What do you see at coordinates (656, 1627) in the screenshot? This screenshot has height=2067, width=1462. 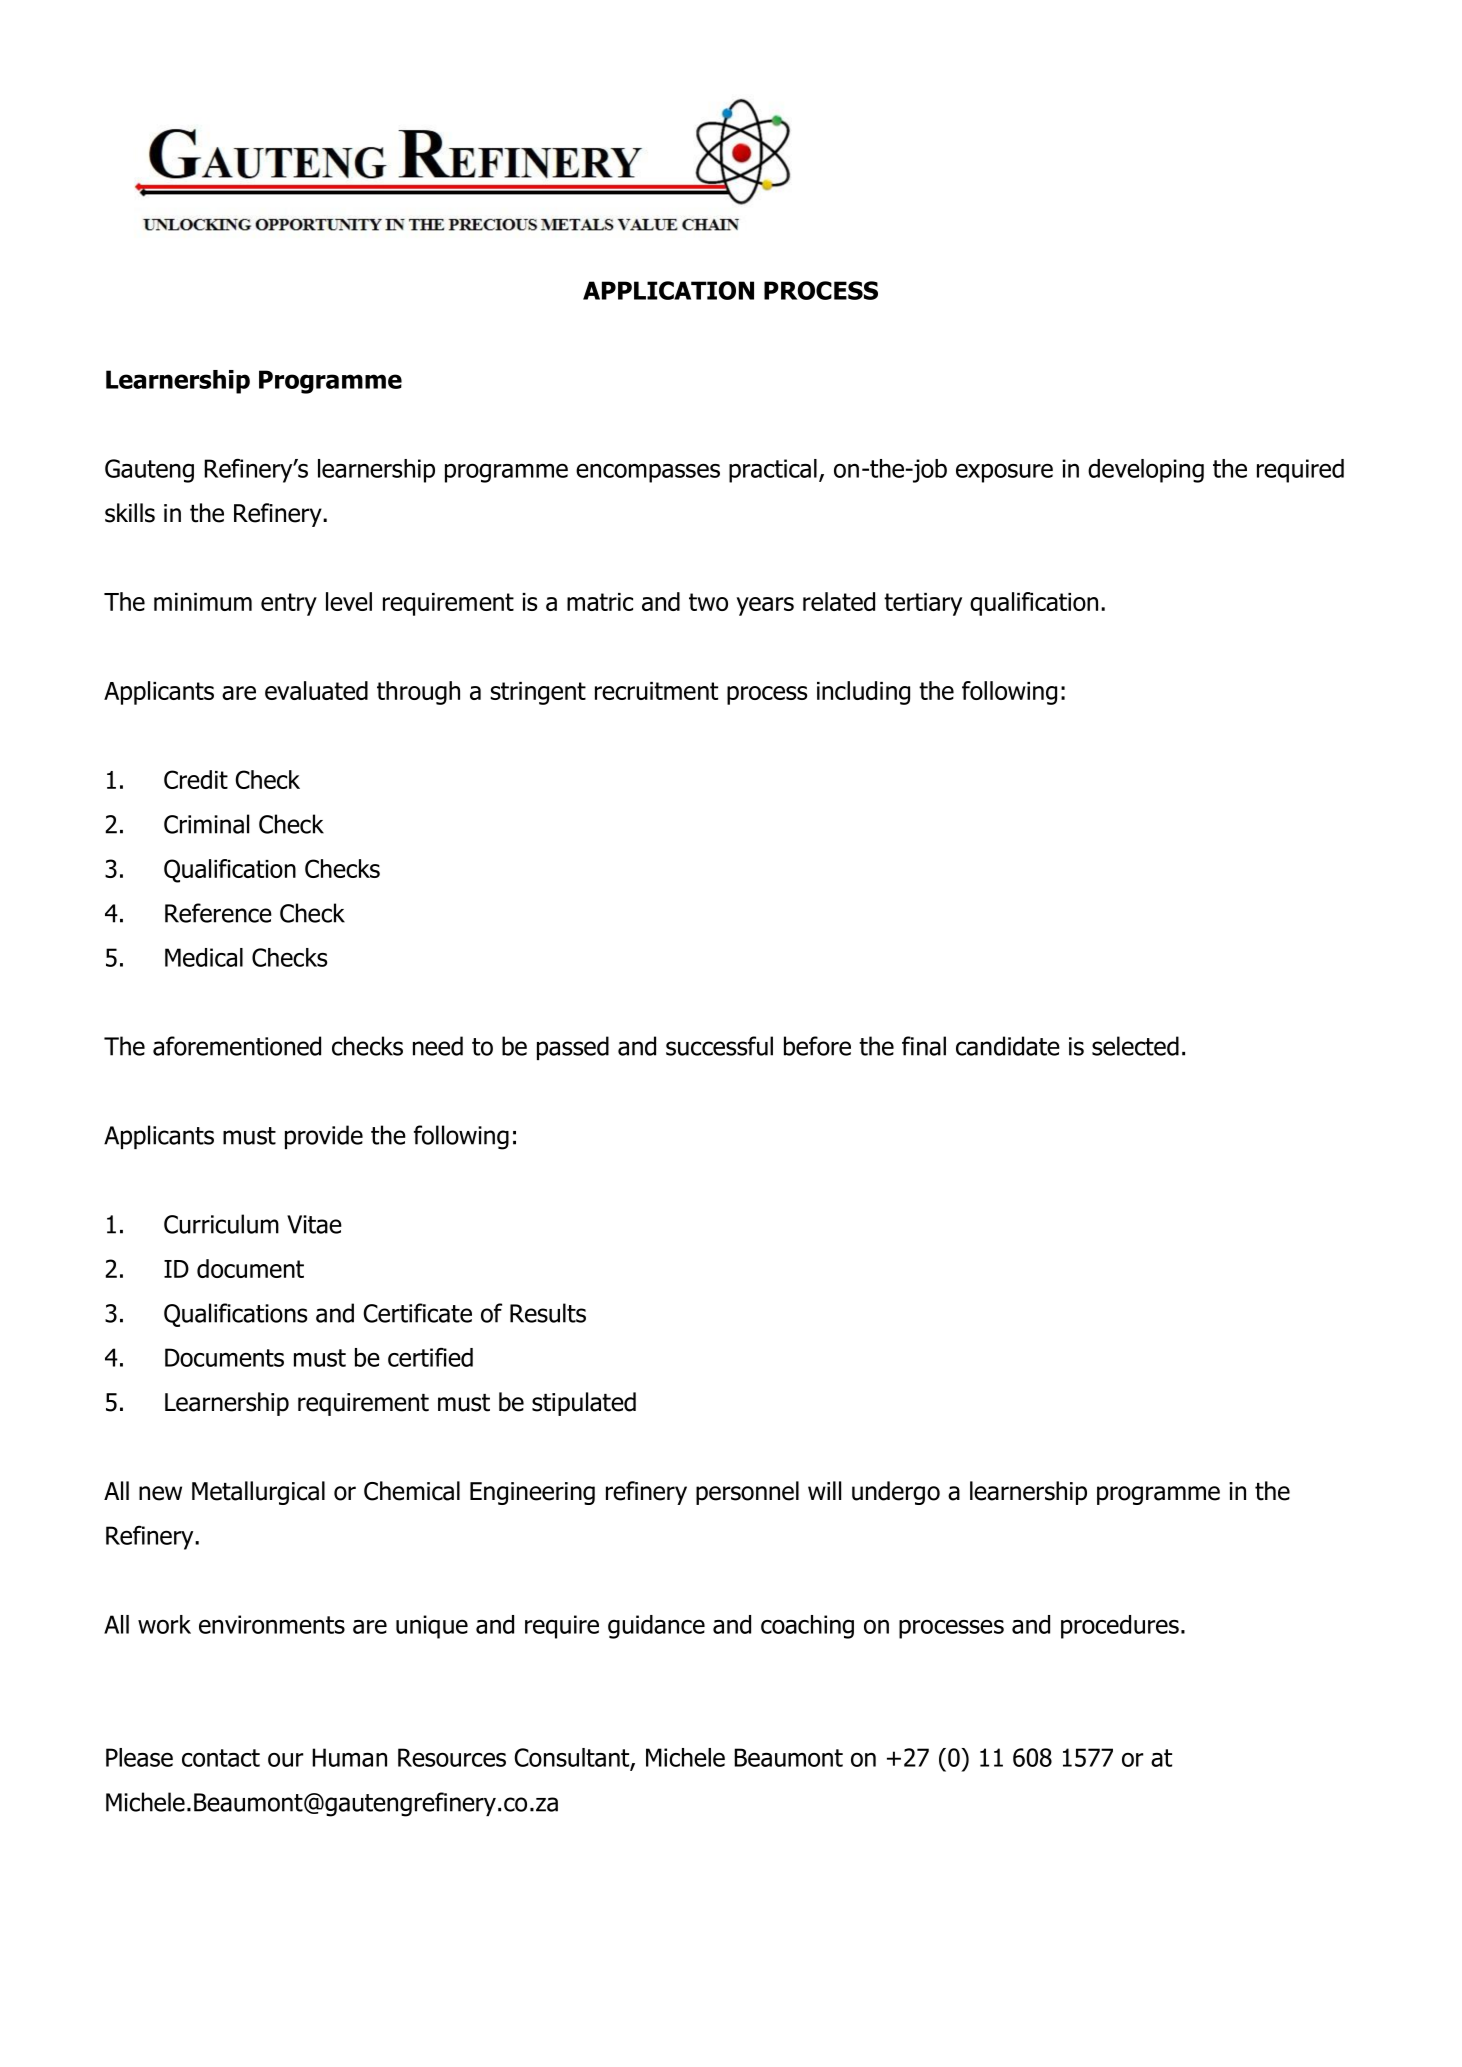 I see `guidance` at bounding box center [656, 1627].
